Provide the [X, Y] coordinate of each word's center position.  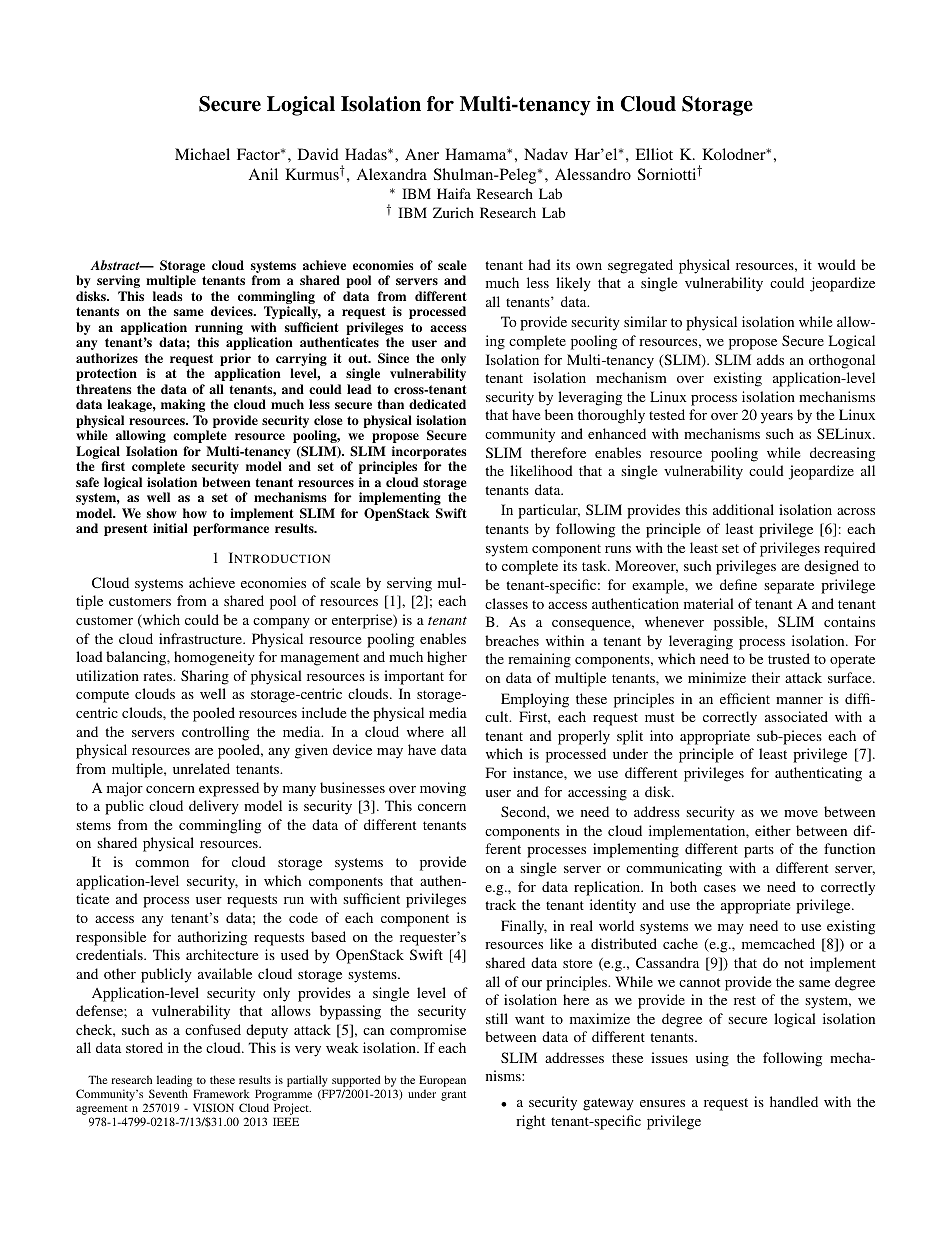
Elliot [654, 154]
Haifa [454, 193]
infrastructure [201, 638]
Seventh [168, 1093]
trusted [789, 658]
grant [453, 1096]
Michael [202, 154]
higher [447, 658]
